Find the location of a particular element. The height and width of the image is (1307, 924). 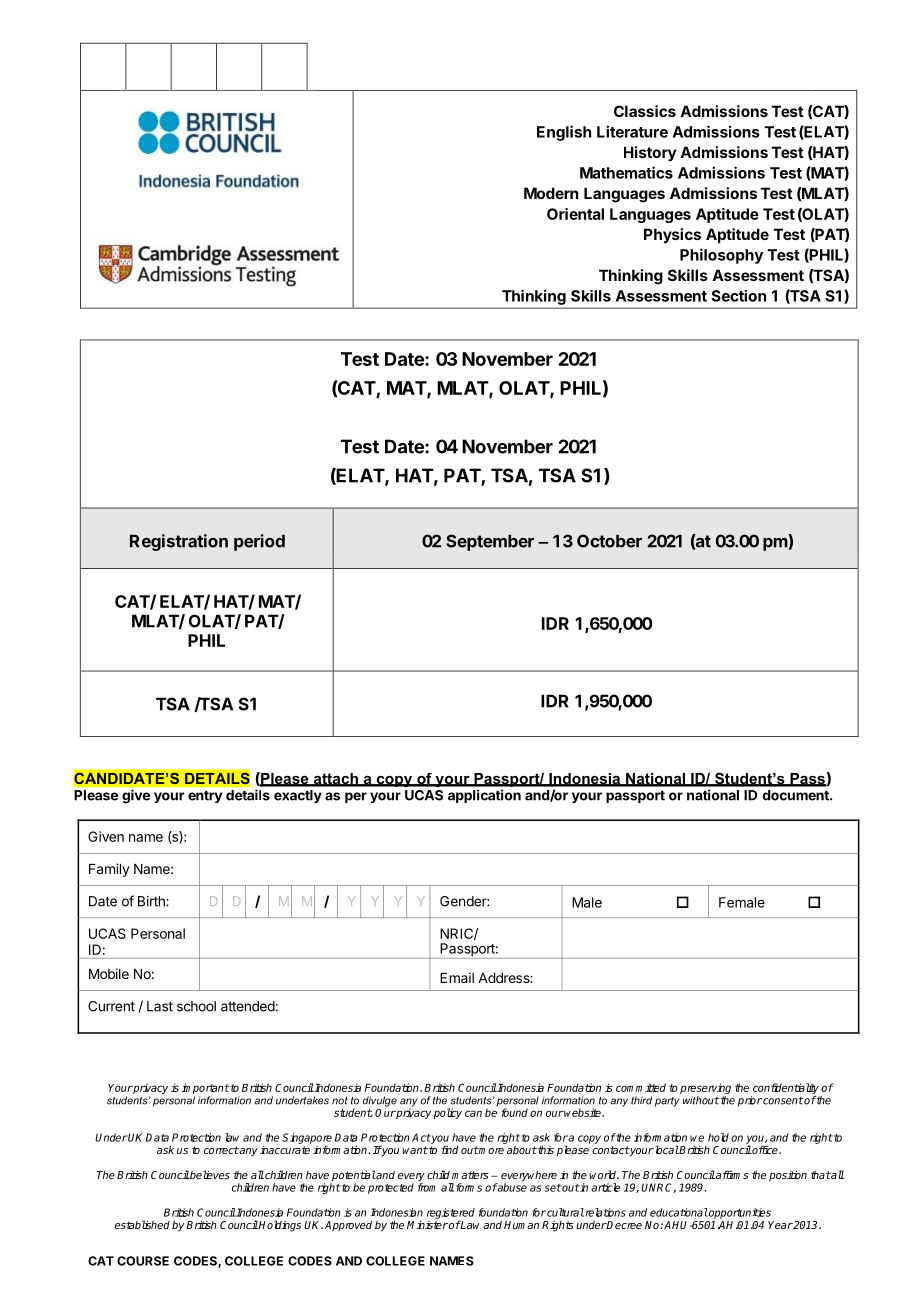

established is located at coordinates (142, 1224).
